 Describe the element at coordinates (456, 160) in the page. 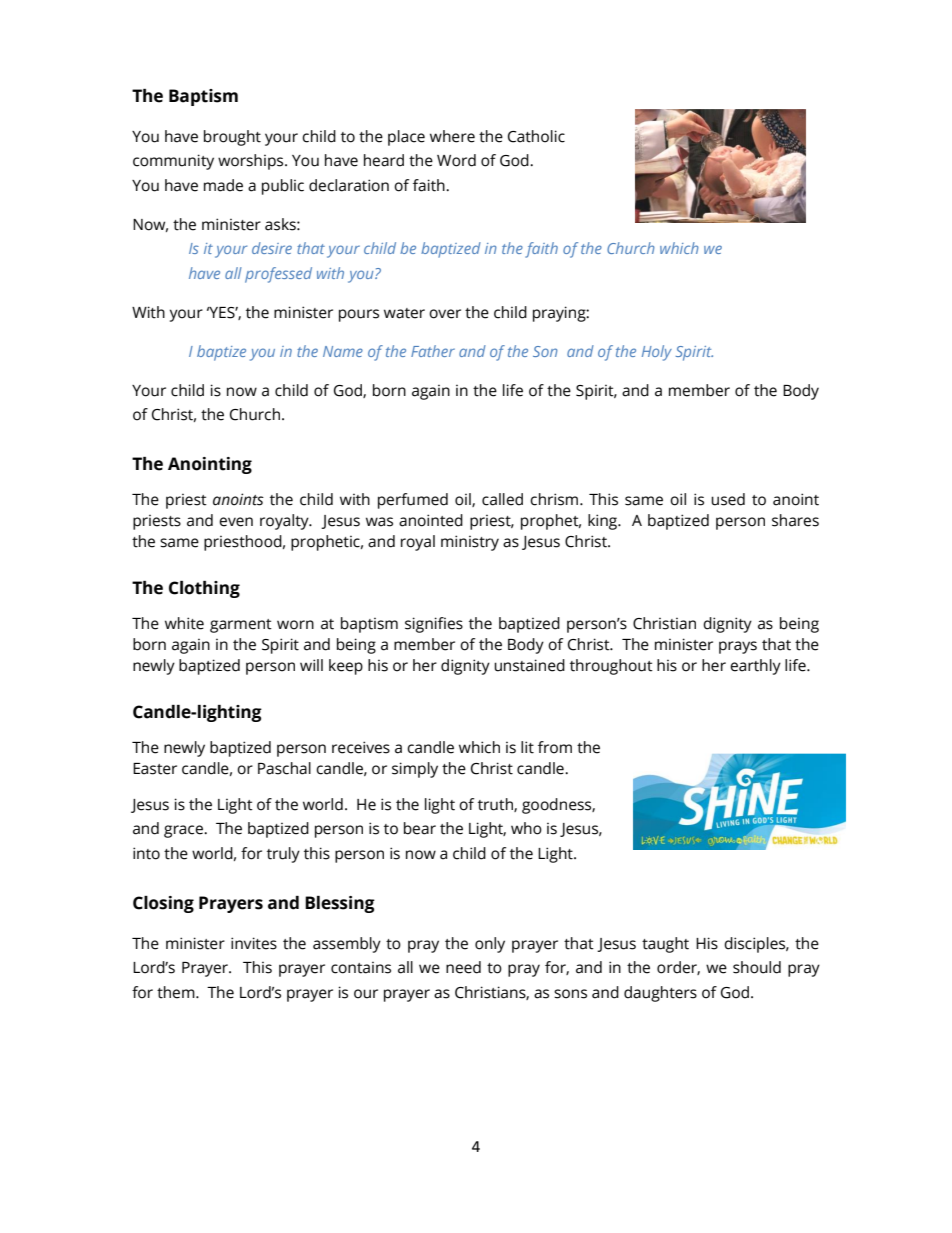

I see `Word` at that location.
